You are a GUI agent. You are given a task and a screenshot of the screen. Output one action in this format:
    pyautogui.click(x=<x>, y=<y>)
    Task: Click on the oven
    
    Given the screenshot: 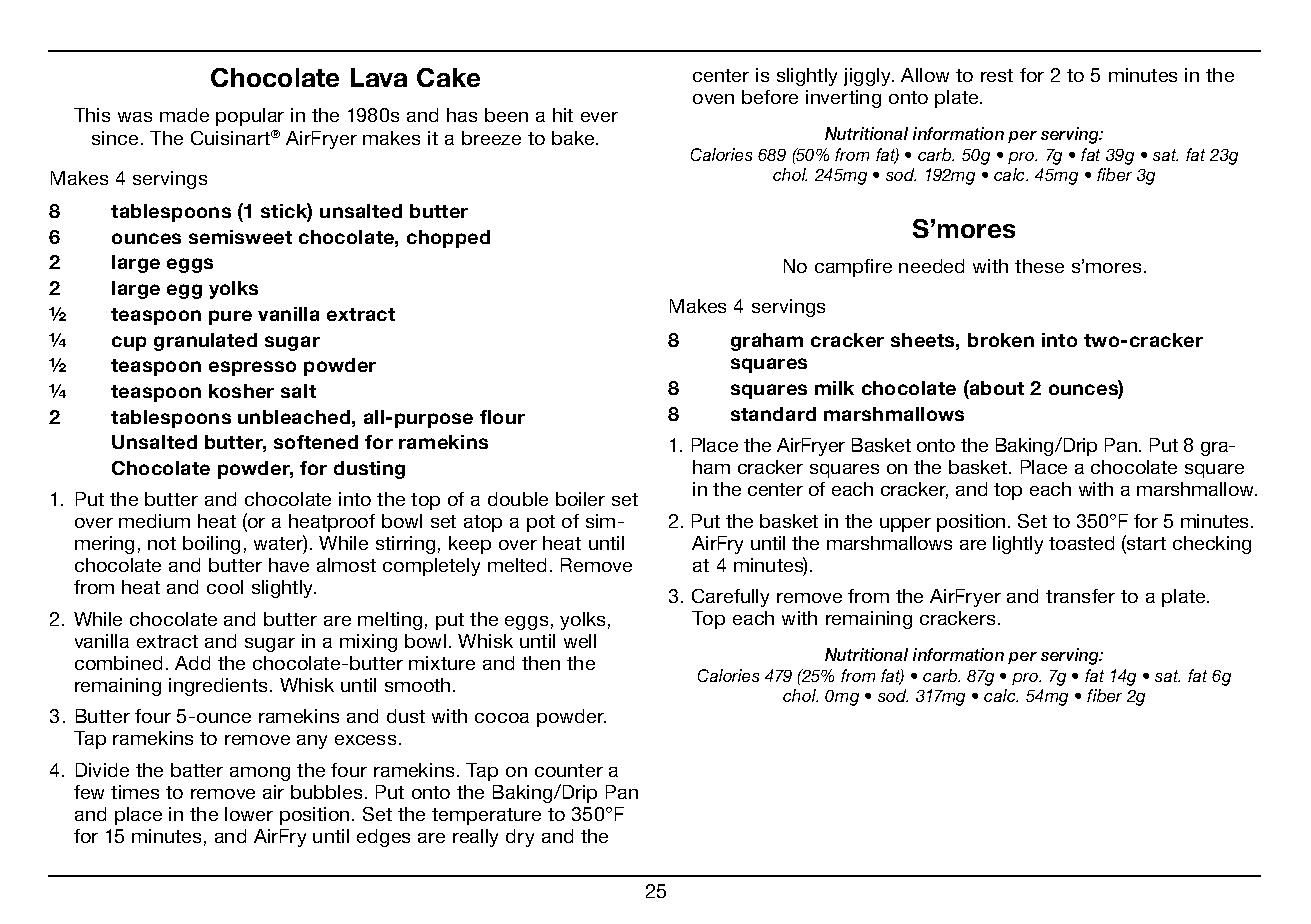 What is the action you would take?
    pyautogui.click(x=713, y=99)
